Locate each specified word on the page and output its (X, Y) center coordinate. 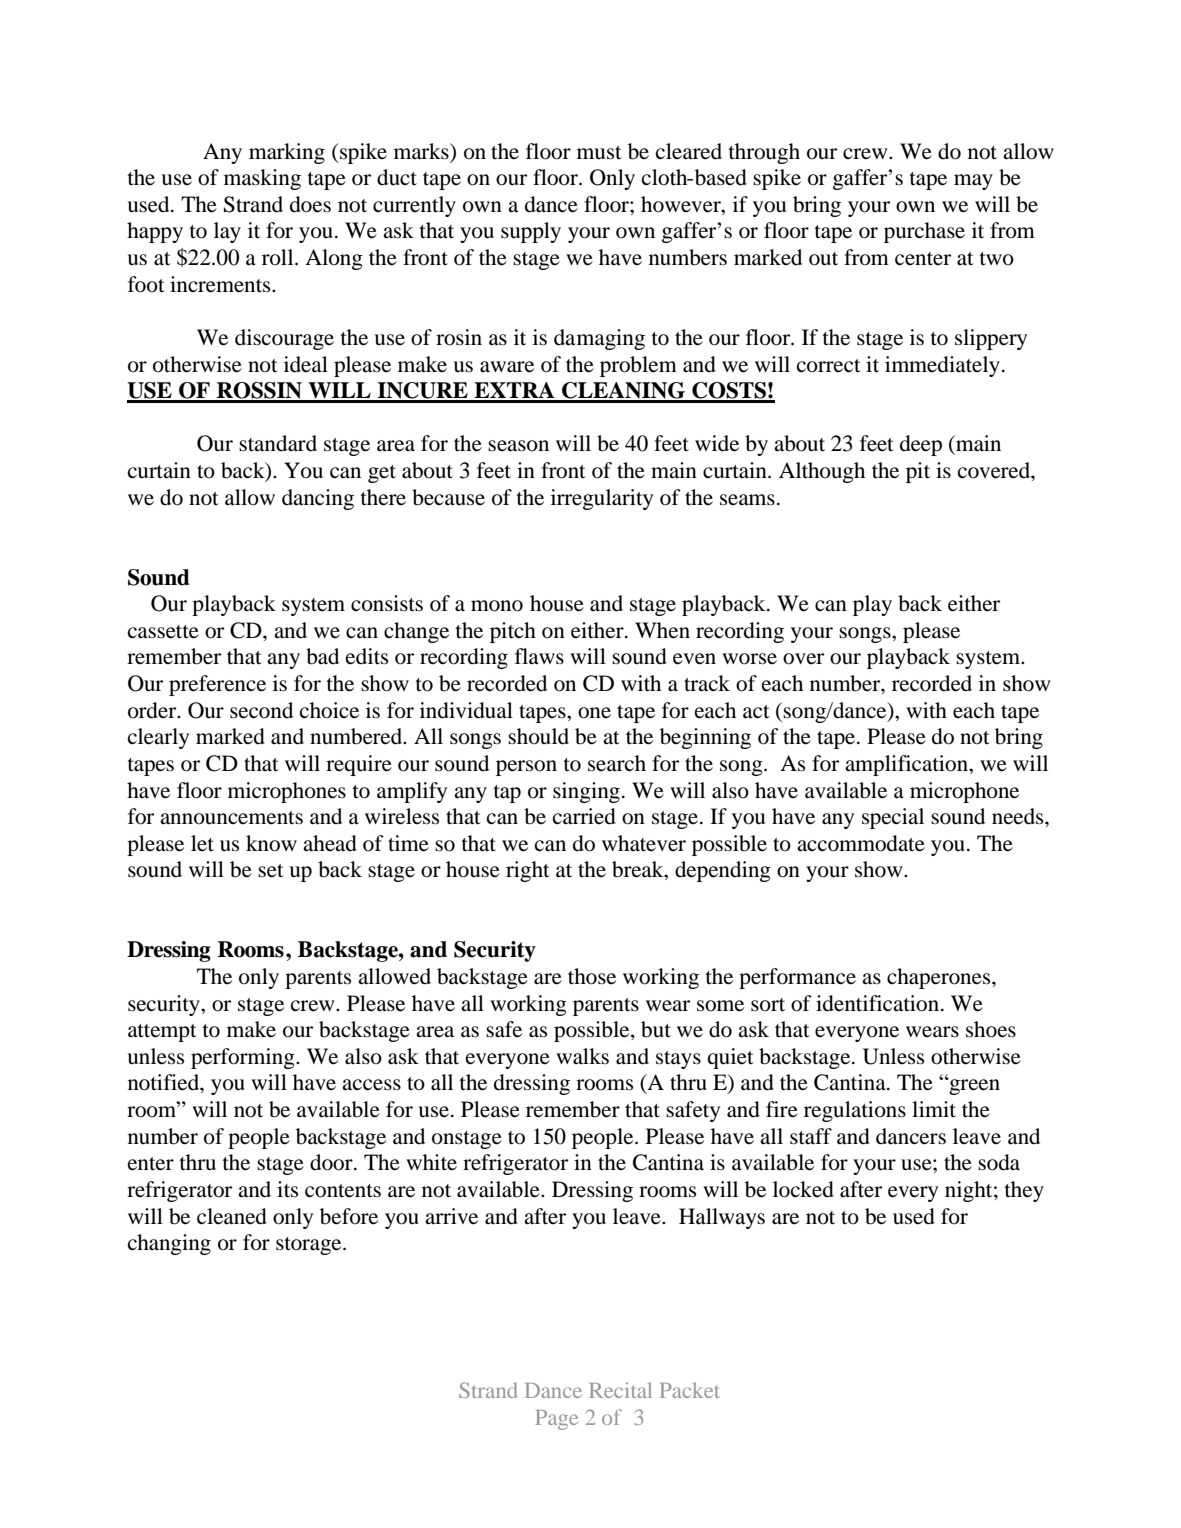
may (973, 182)
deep (921, 445)
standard (278, 443)
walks (582, 1056)
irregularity (602, 499)
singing (586, 792)
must (599, 153)
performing (244, 1058)
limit (934, 1109)
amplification (907, 765)
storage (310, 1246)
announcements (231, 818)
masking (262, 179)
